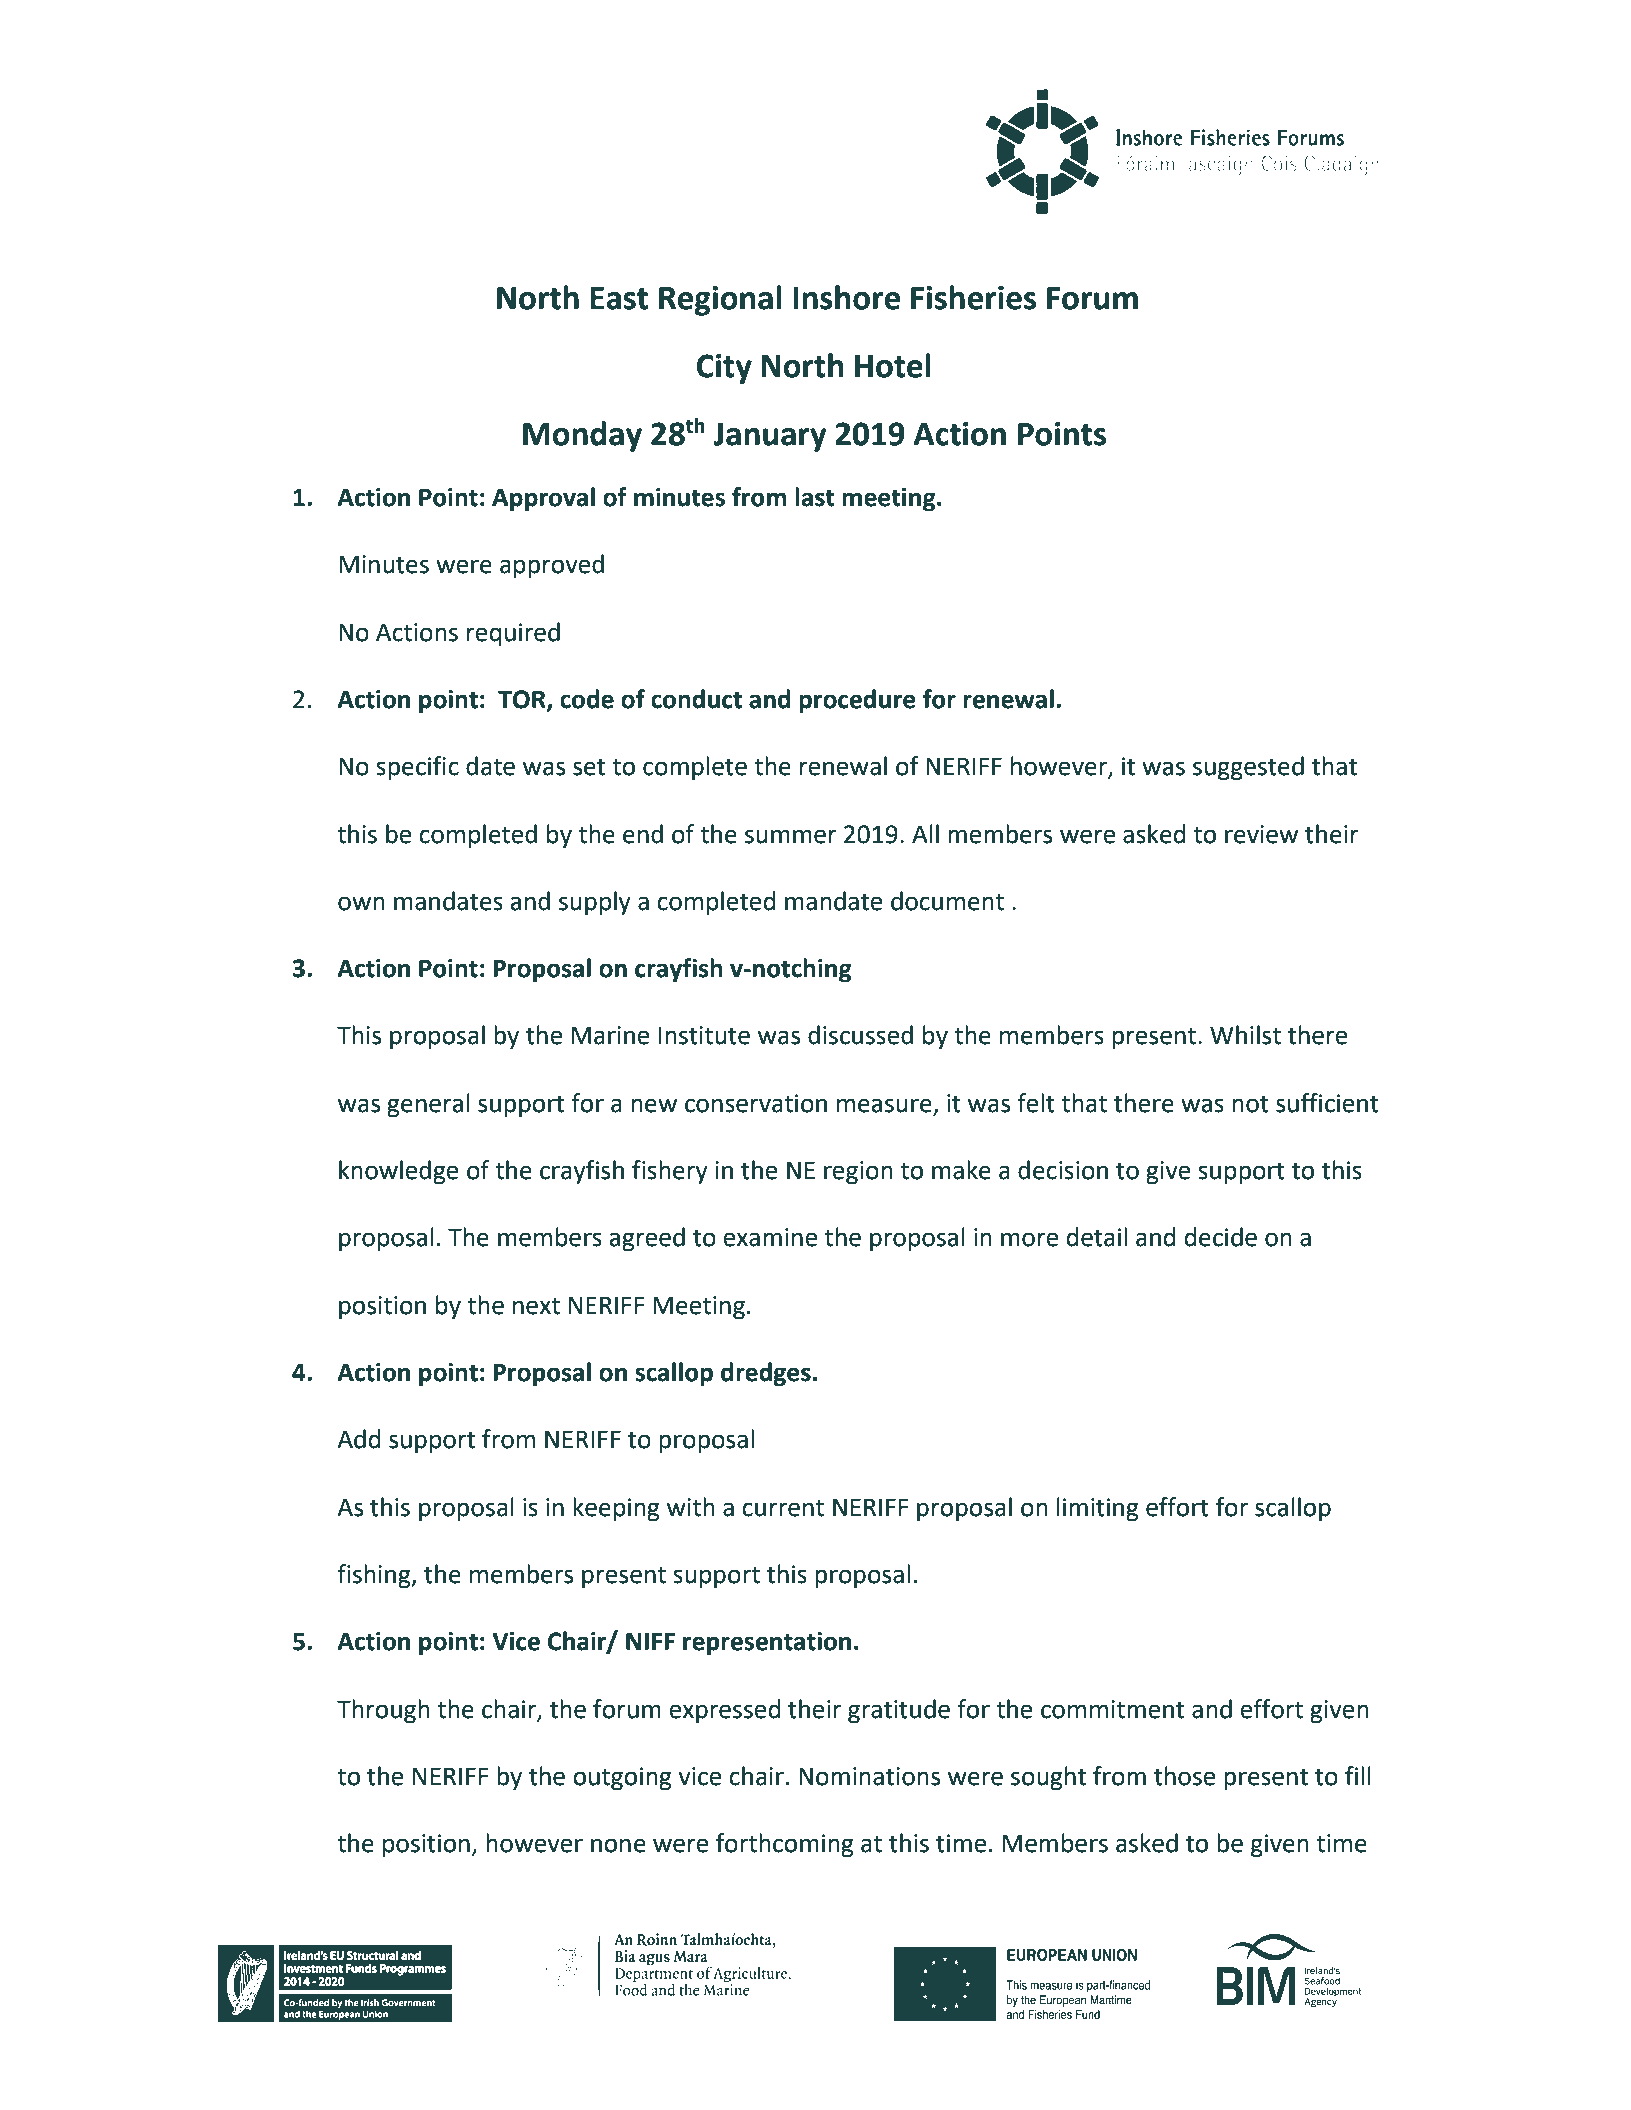 The width and height of the image is (1631, 2110). Describe the element at coordinates (622, 1778) in the image. I see `outgoing` at that location.
